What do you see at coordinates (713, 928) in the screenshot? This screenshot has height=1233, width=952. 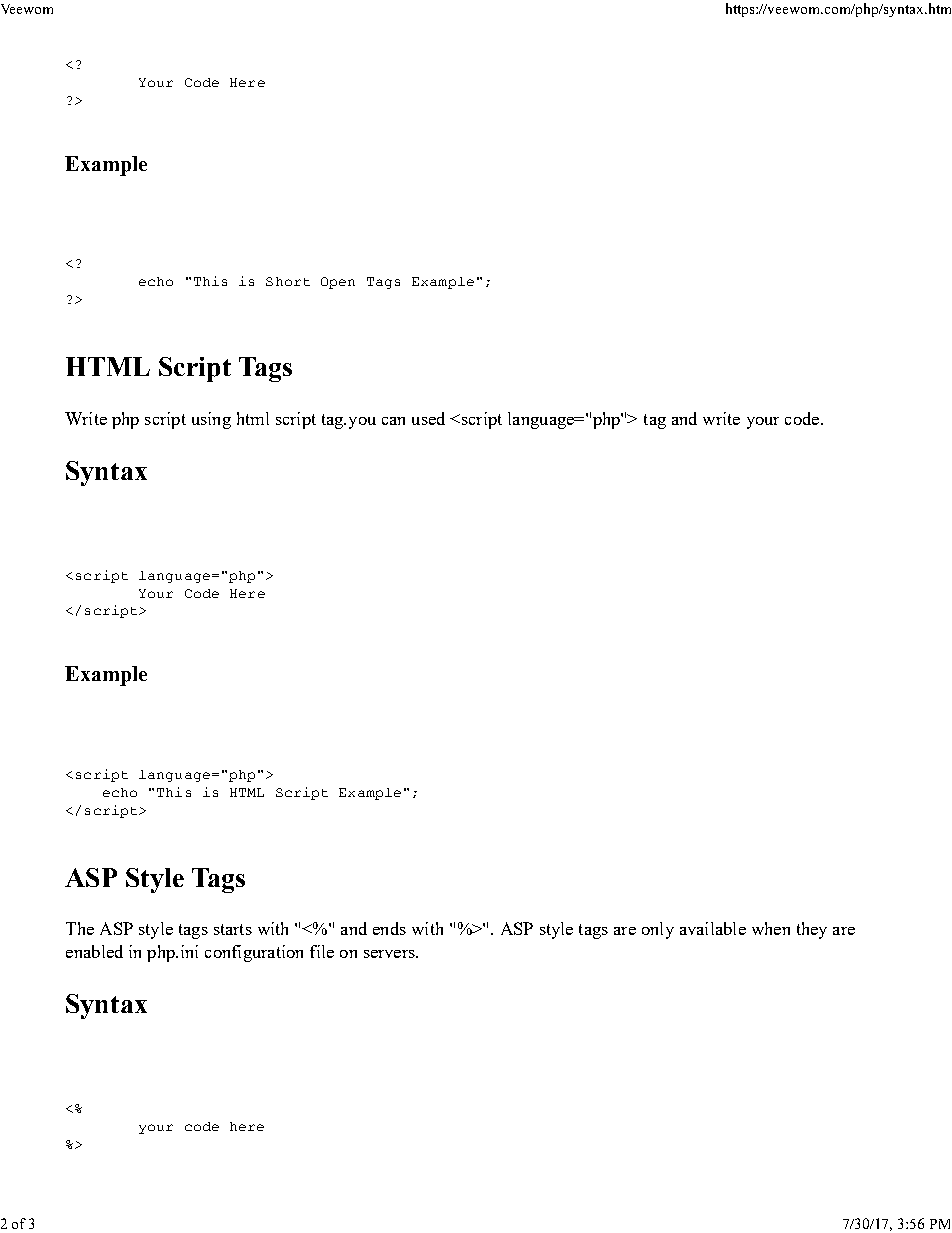 I see `available` at bounding box center [713, 928].
